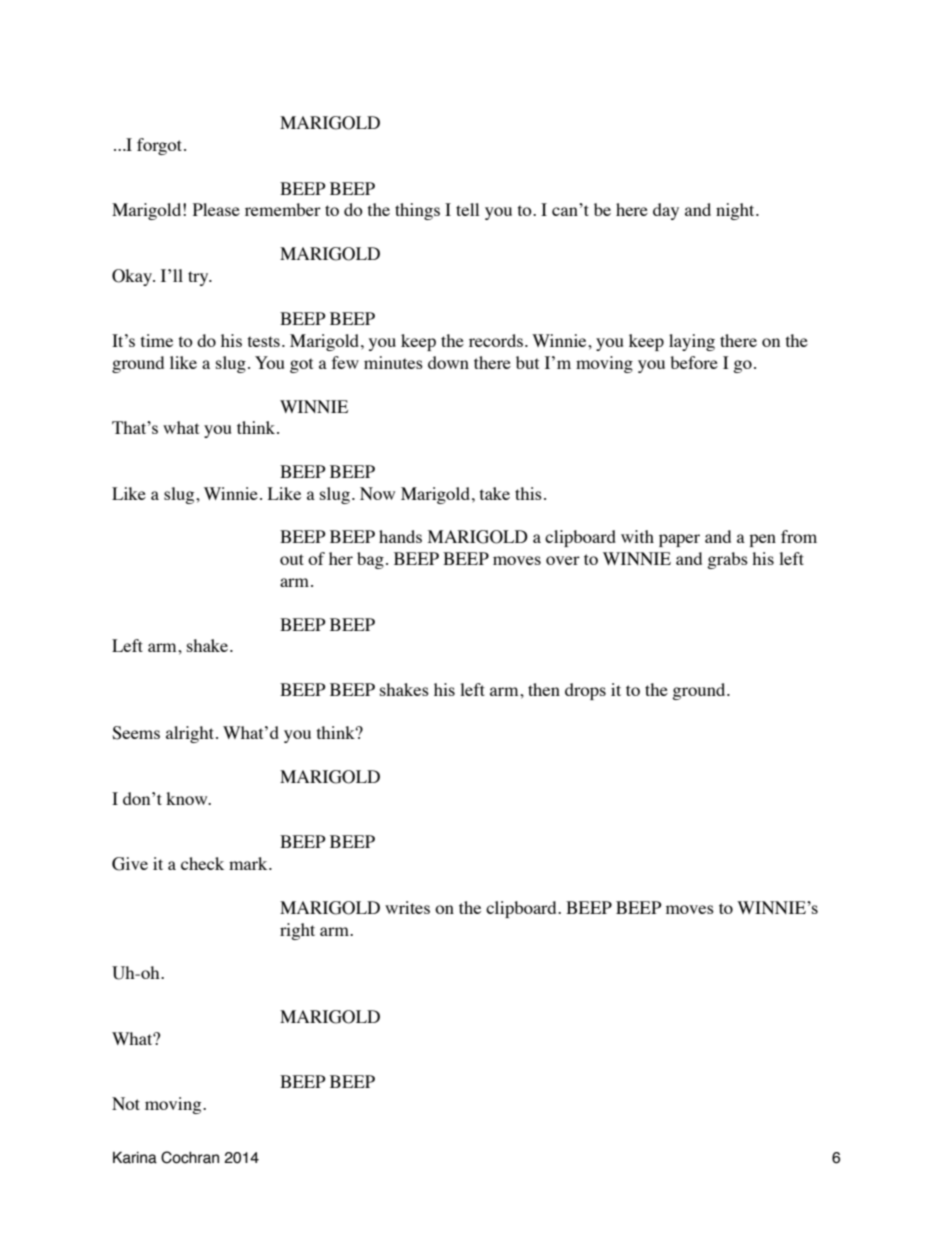 The width and height of the screenshot is (952, 1233). What do you see at coordinates (736, 211) in the screenshot?
I see `night` at bounding box center [736, 211].
